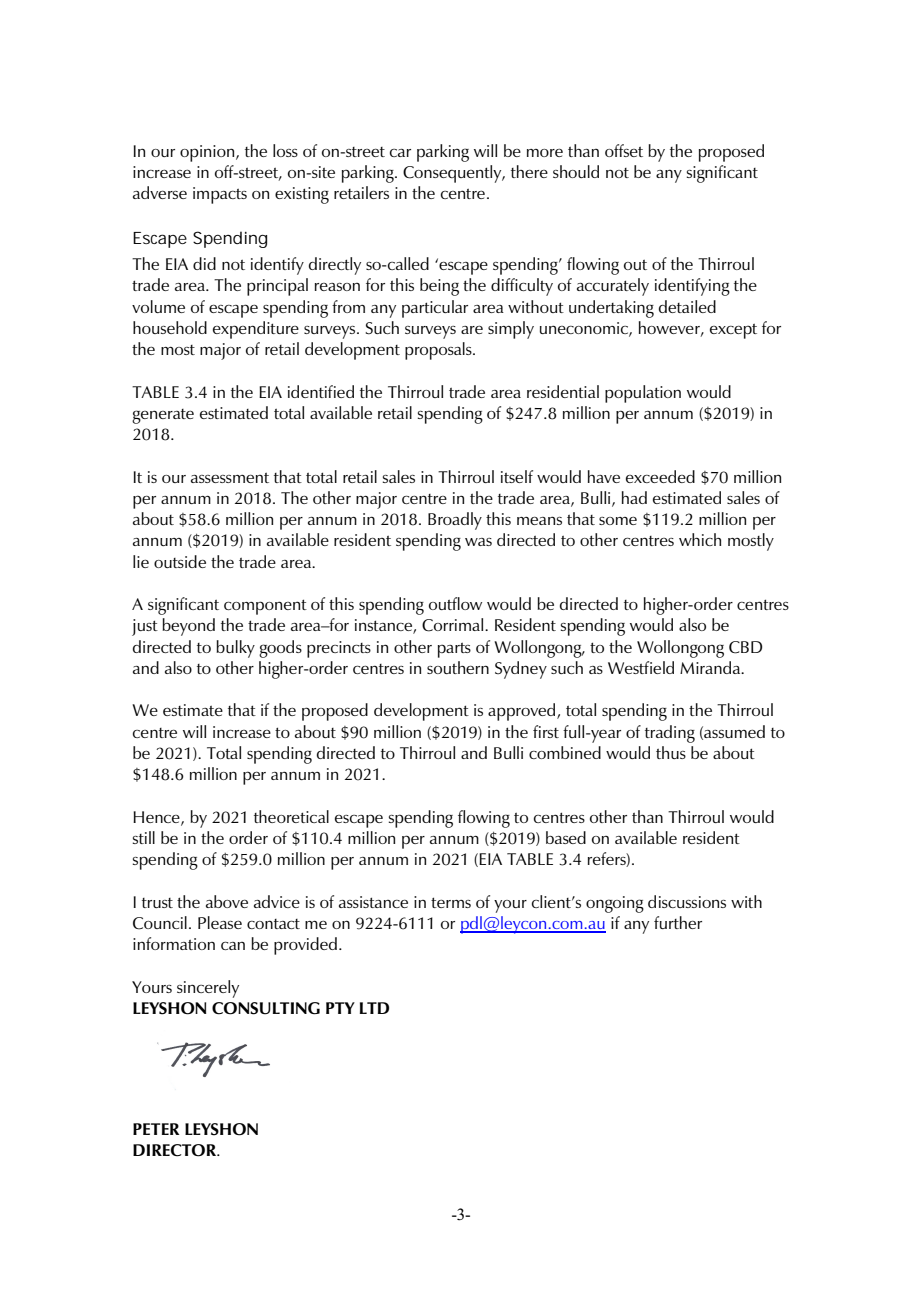 This document has height=1308, width=924. Describe the element at coordinates (374, 1008) in the document. I see `LTD` at that location.
